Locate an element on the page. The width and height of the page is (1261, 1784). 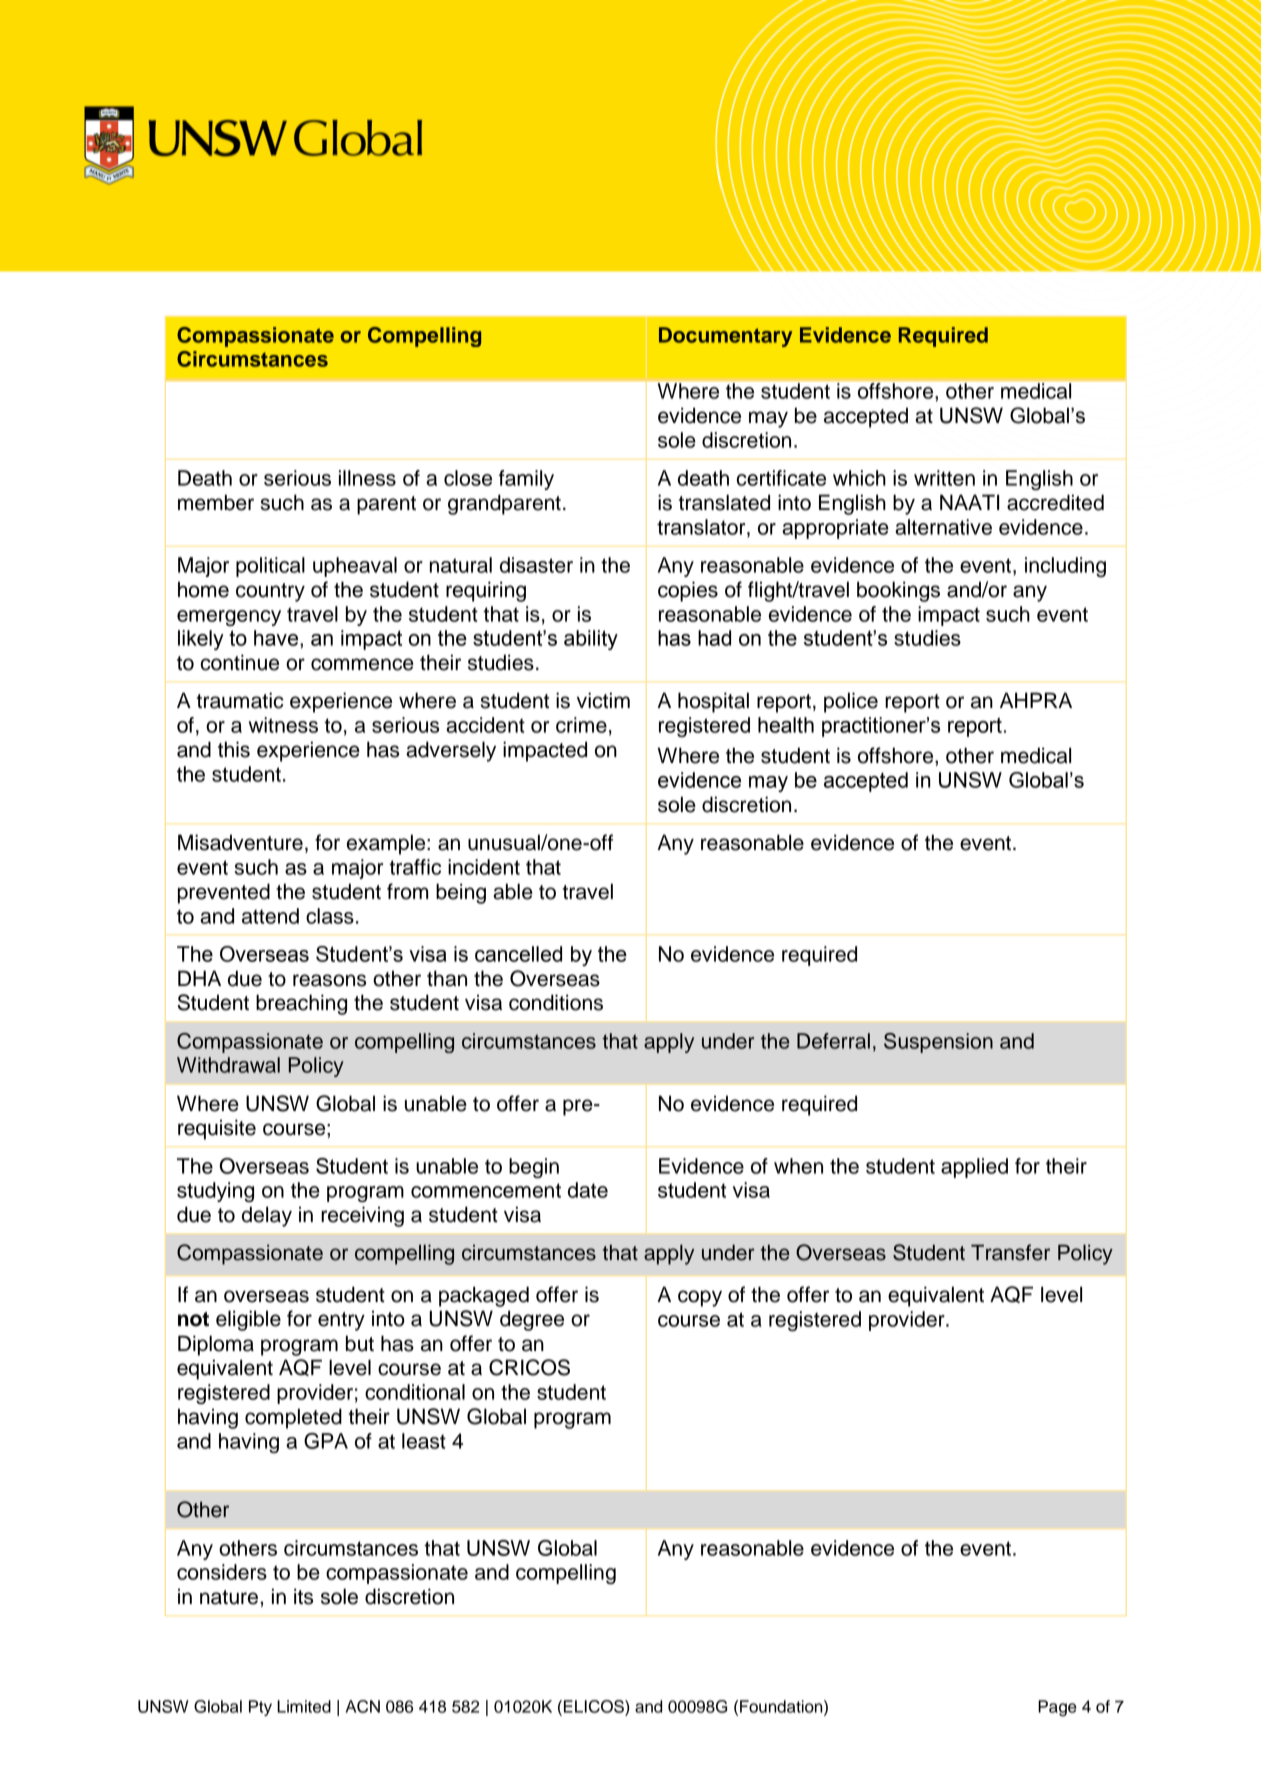
Documentary is located at coordinates (725, 337).
